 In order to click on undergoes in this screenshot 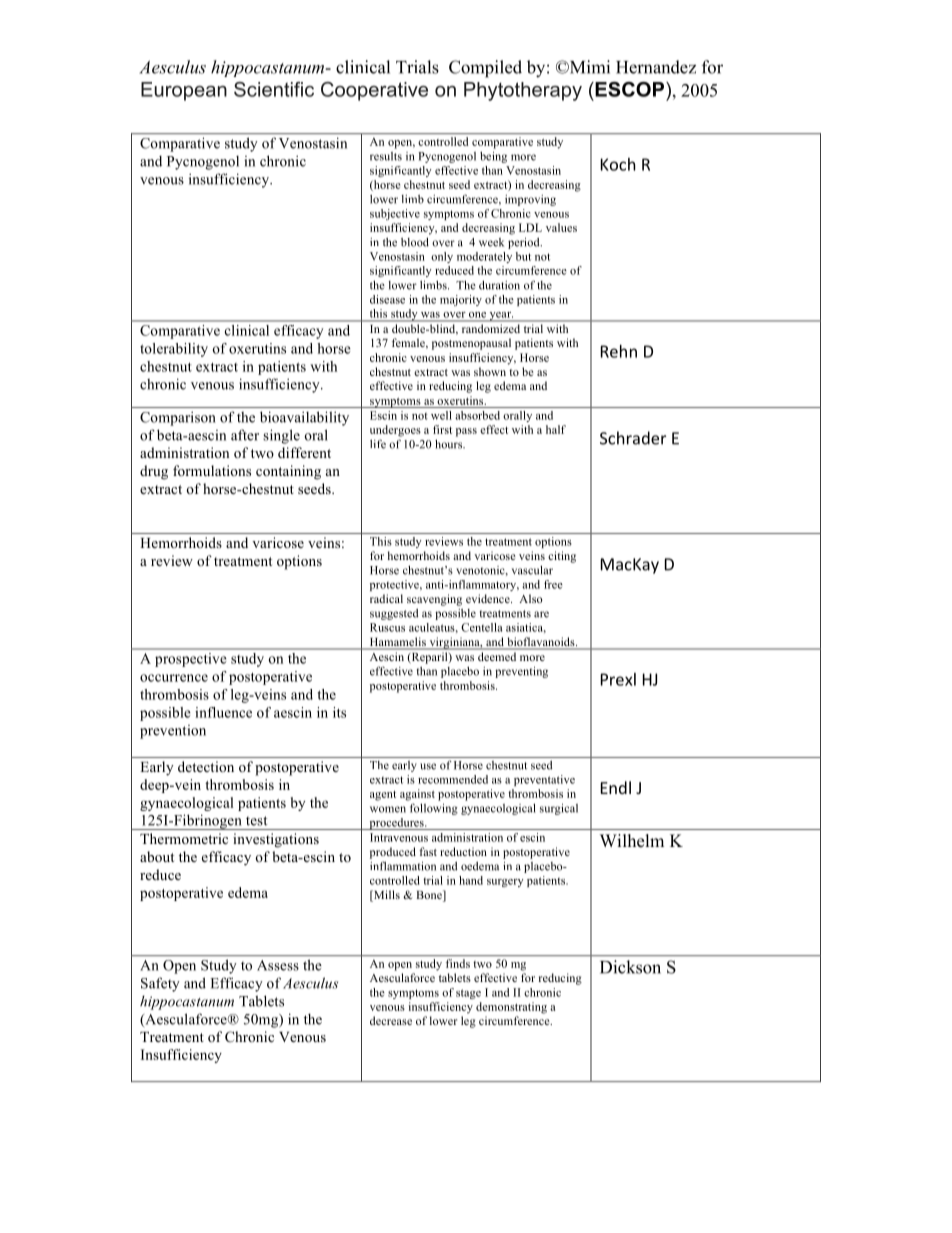, I will do `click(395, 431)`.
